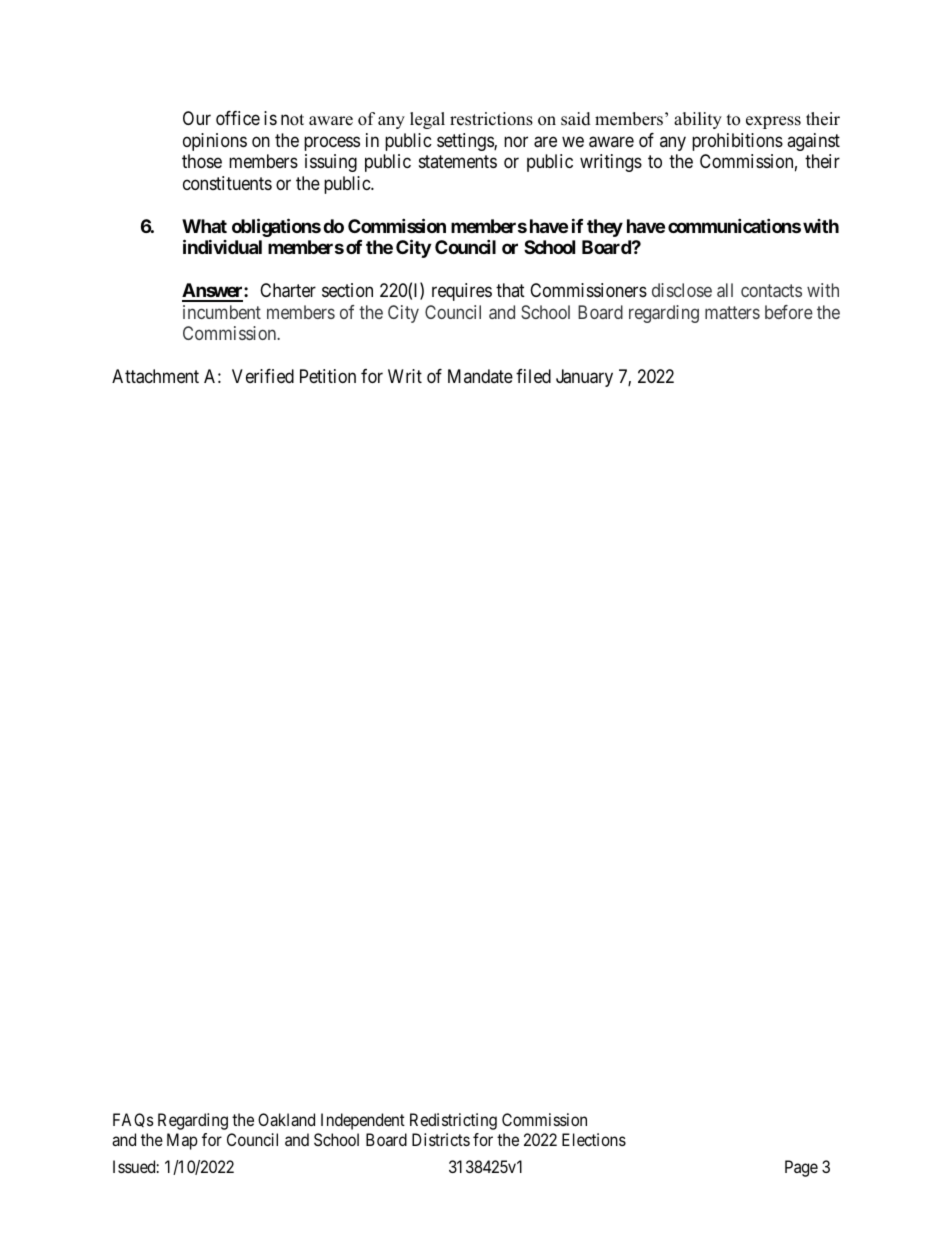  What do you see at coordinates (215, 142) in the image?
I see `opinions` at bounding box center [215, 142].
